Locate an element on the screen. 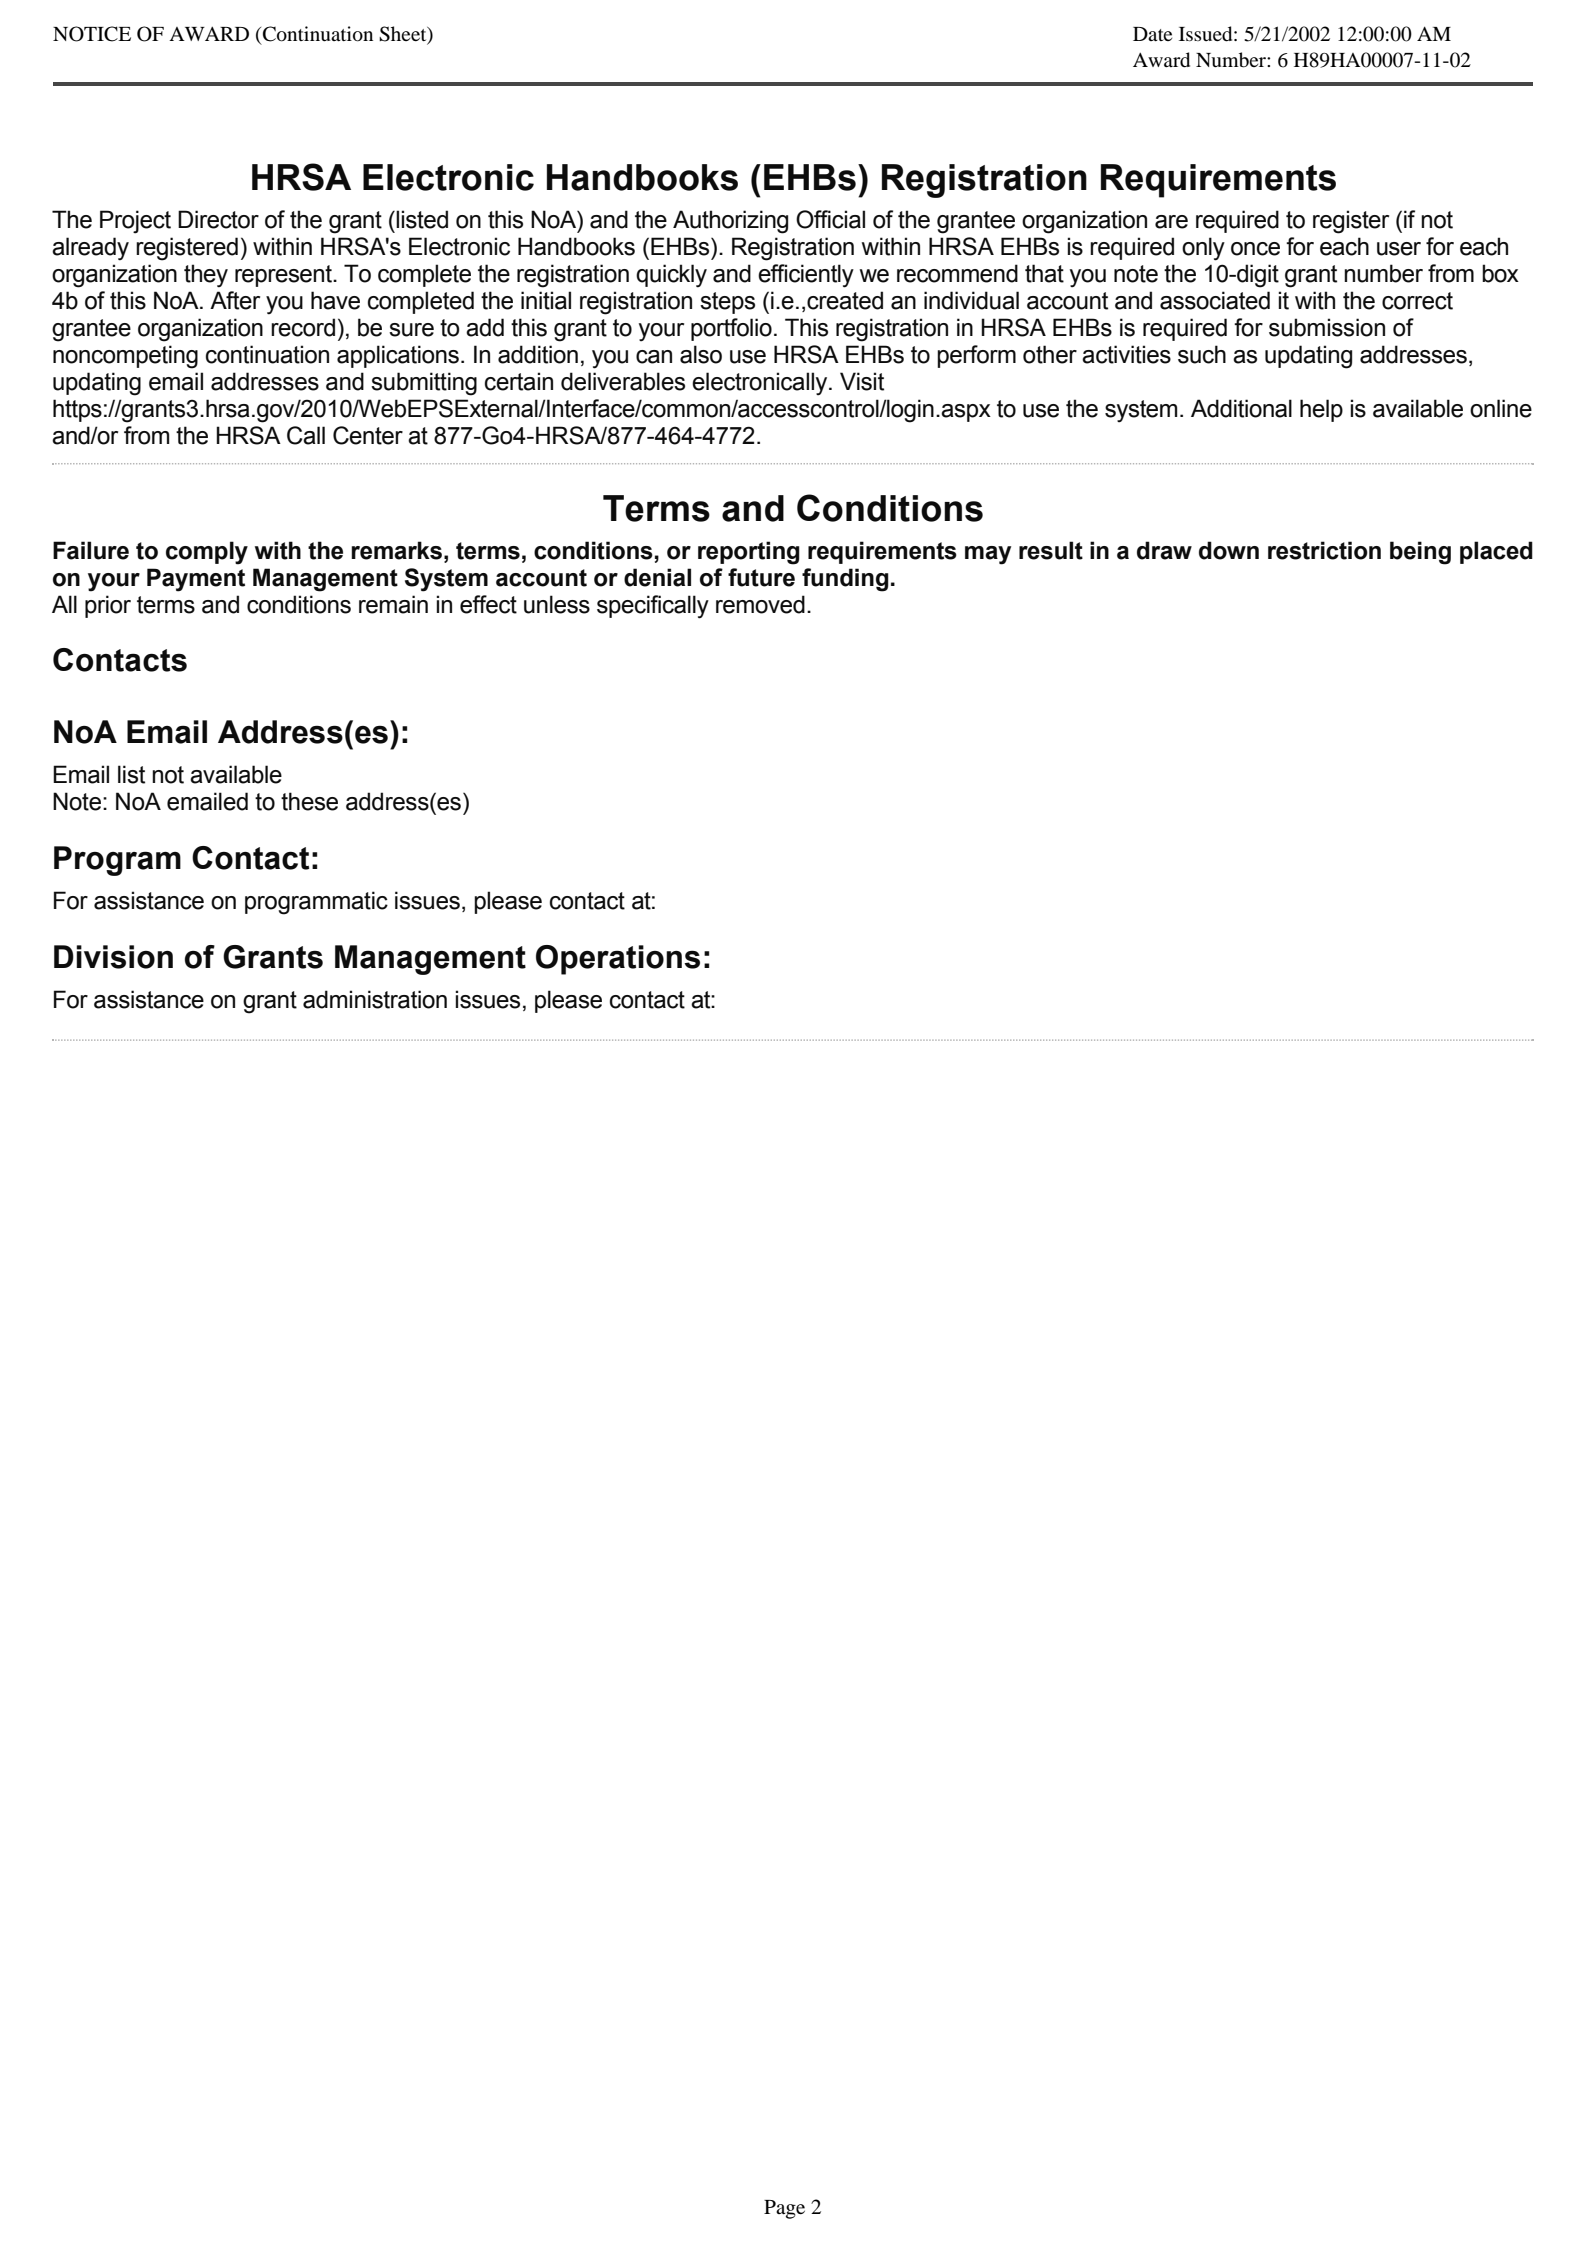 Image resolution: width=1586 pixels, height=2245 pixels. Page is located at coordinates (784, 2209).
